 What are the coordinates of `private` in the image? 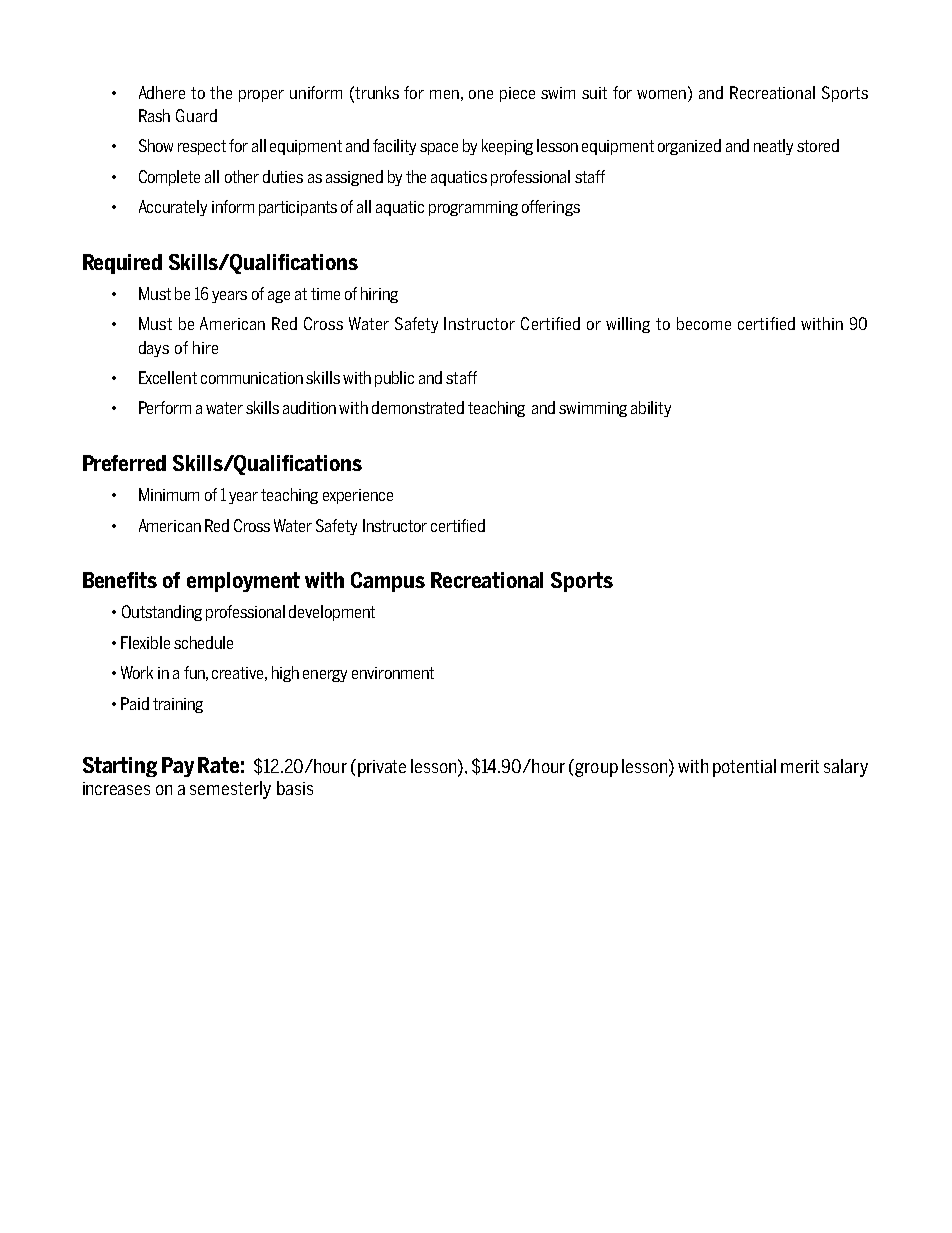 It's located at (380, 768).
